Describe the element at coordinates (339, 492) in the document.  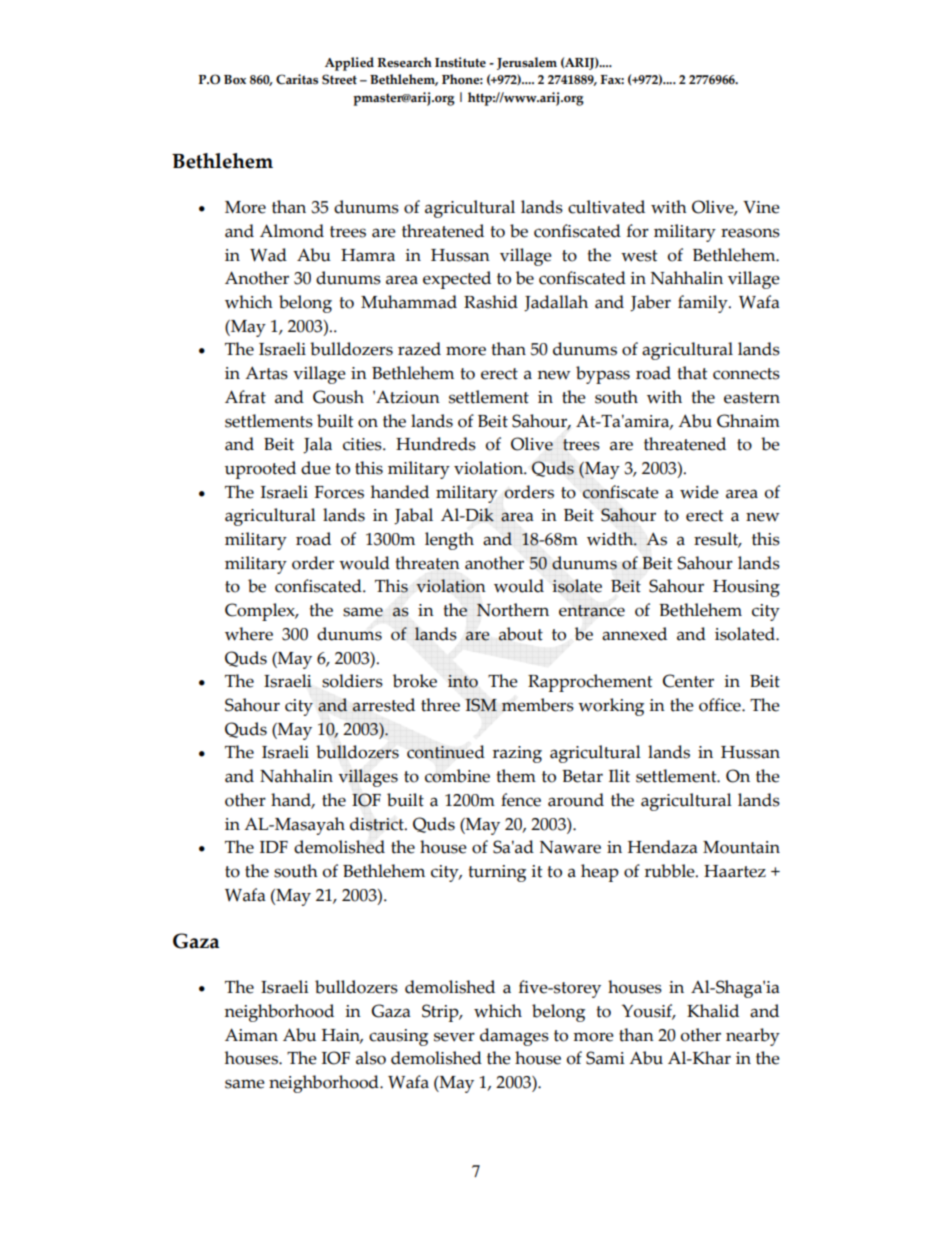
I see `Forces` at that location.
